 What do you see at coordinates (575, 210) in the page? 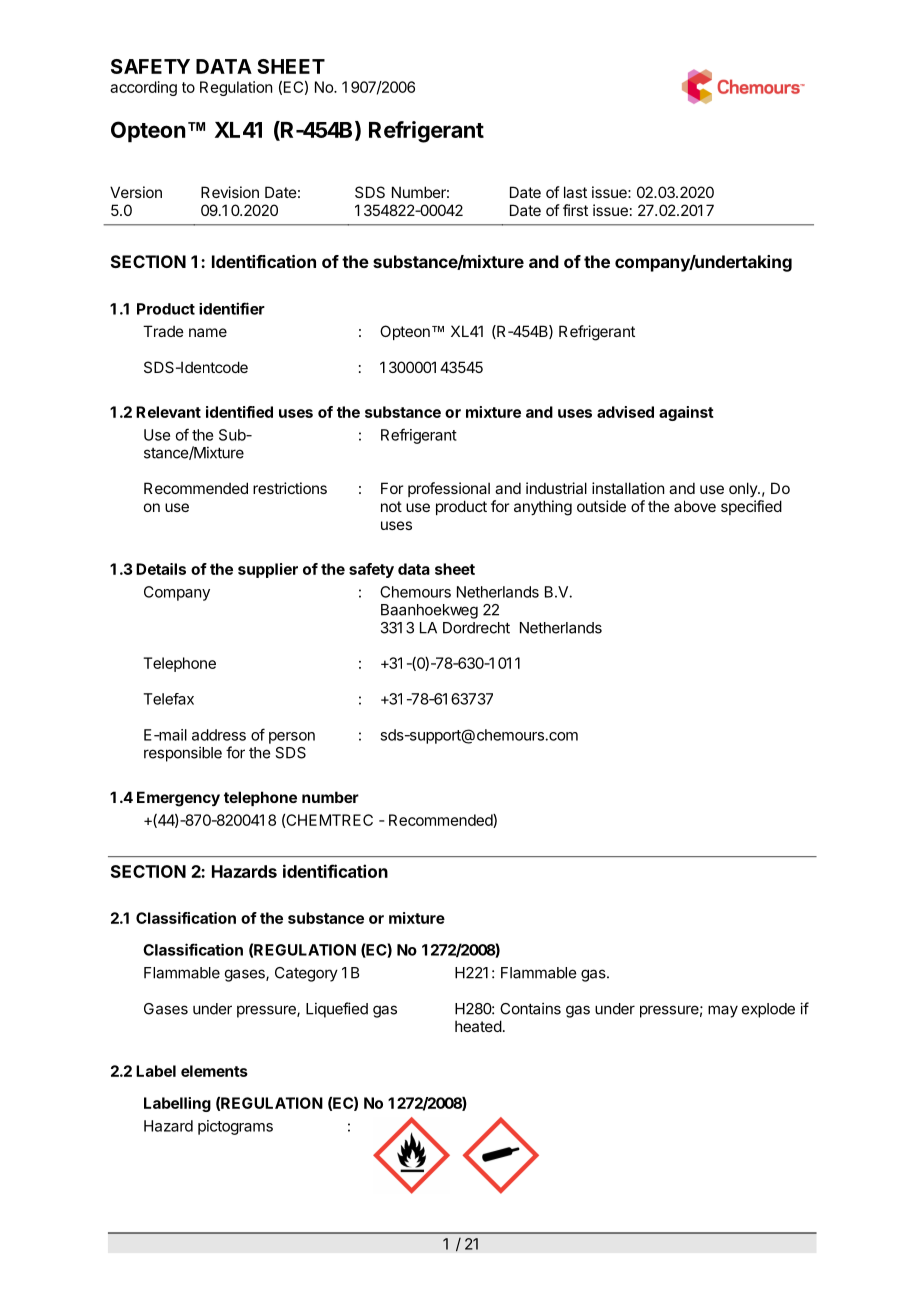
I see `first` at bounding box center [575, 210].
